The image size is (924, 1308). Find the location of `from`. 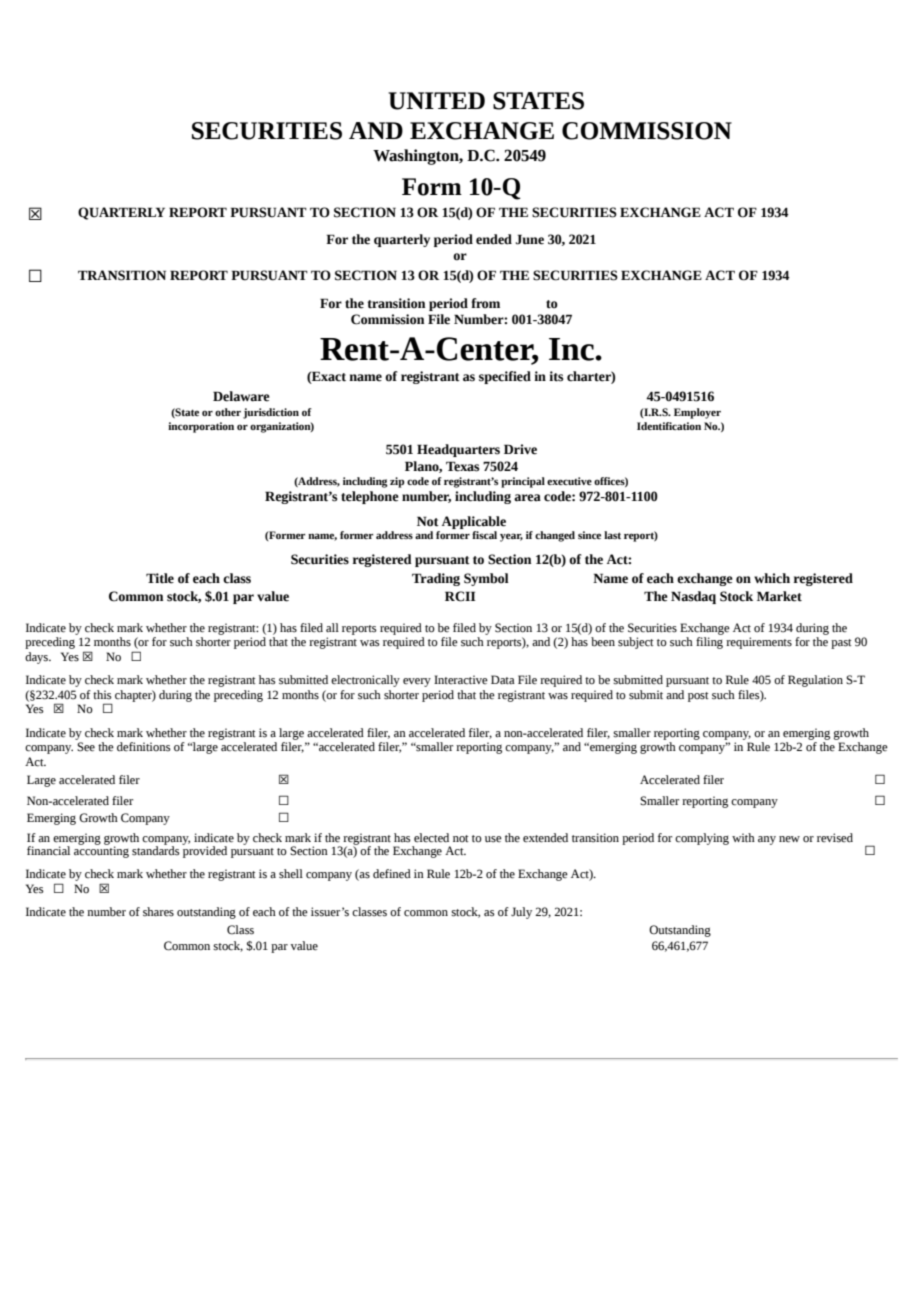

from is located at coordinates (485, 303).
